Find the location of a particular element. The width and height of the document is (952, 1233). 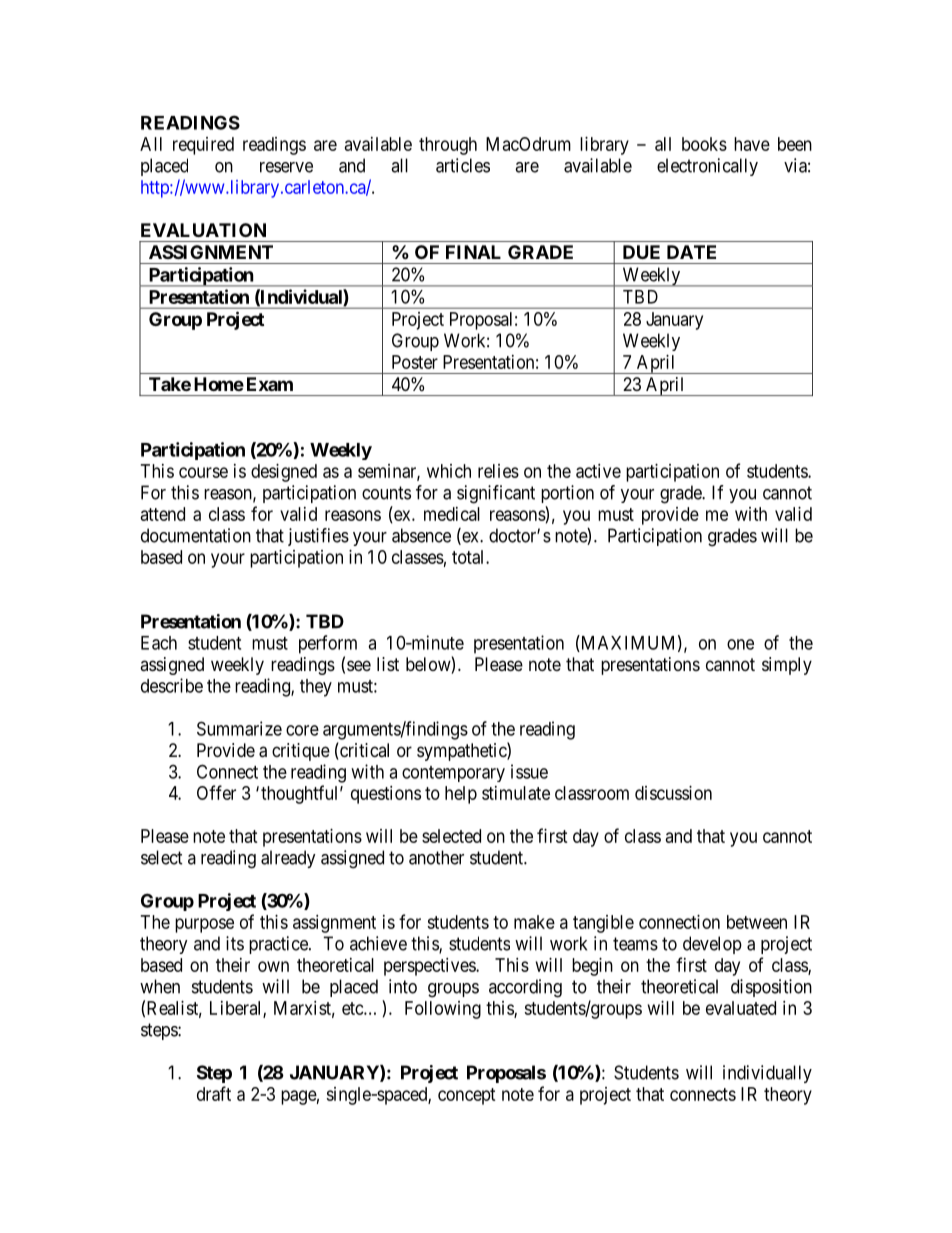

active is located at coordinates (598, 471).
